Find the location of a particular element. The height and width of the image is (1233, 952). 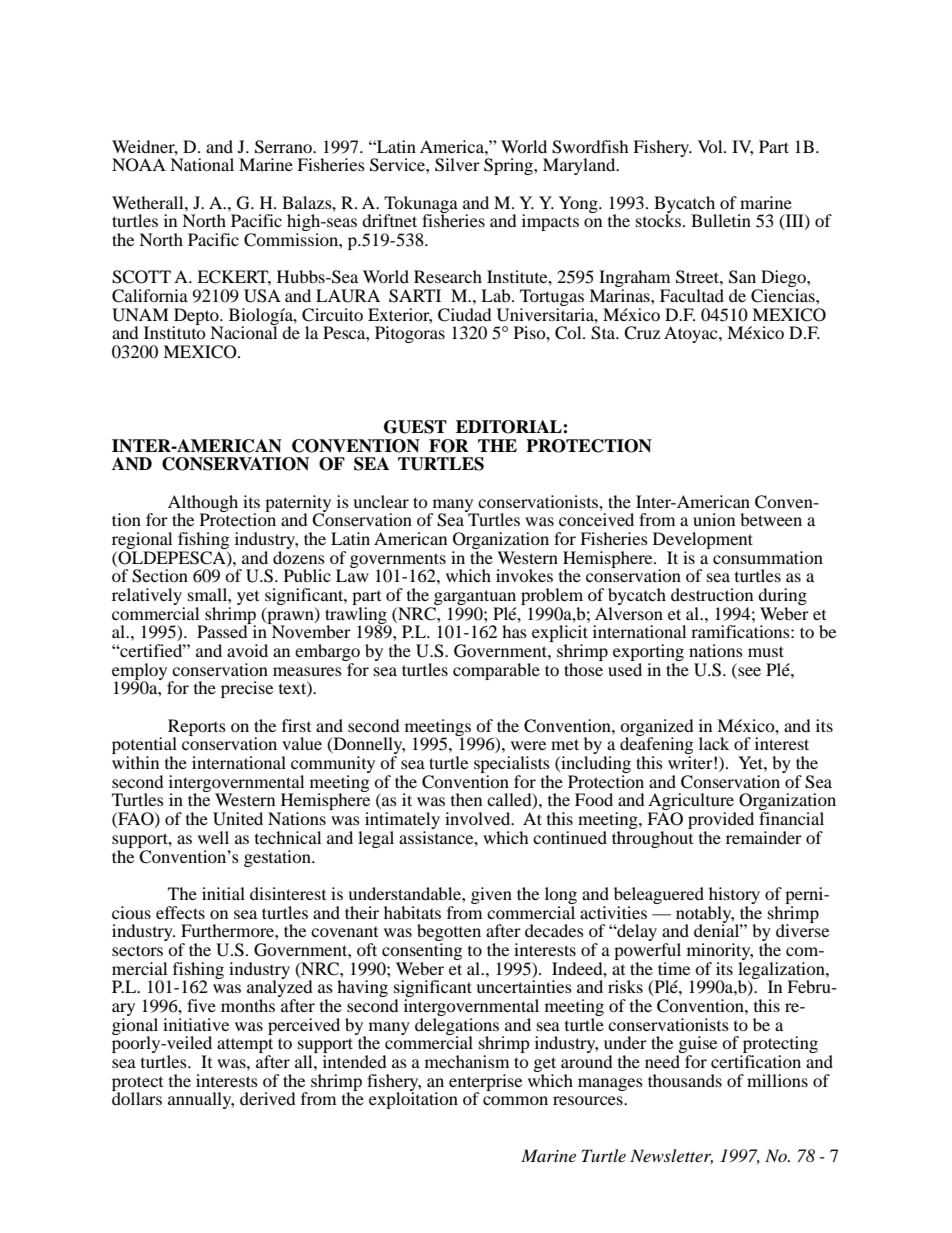

Passed is located at coordinates (223, 630).
